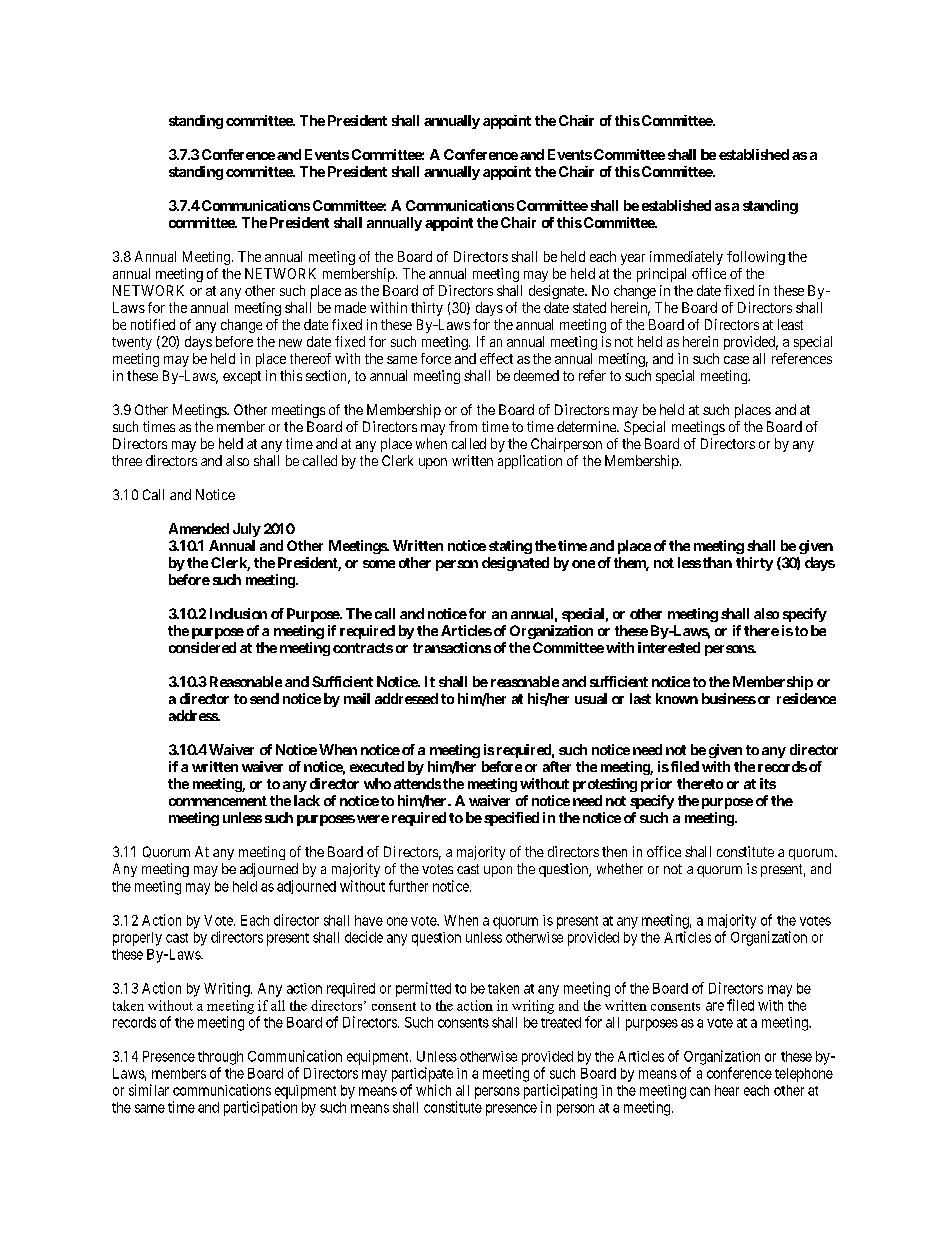  Describe the element at coordinates (729, 698) in the page. I see `business` at that location.
